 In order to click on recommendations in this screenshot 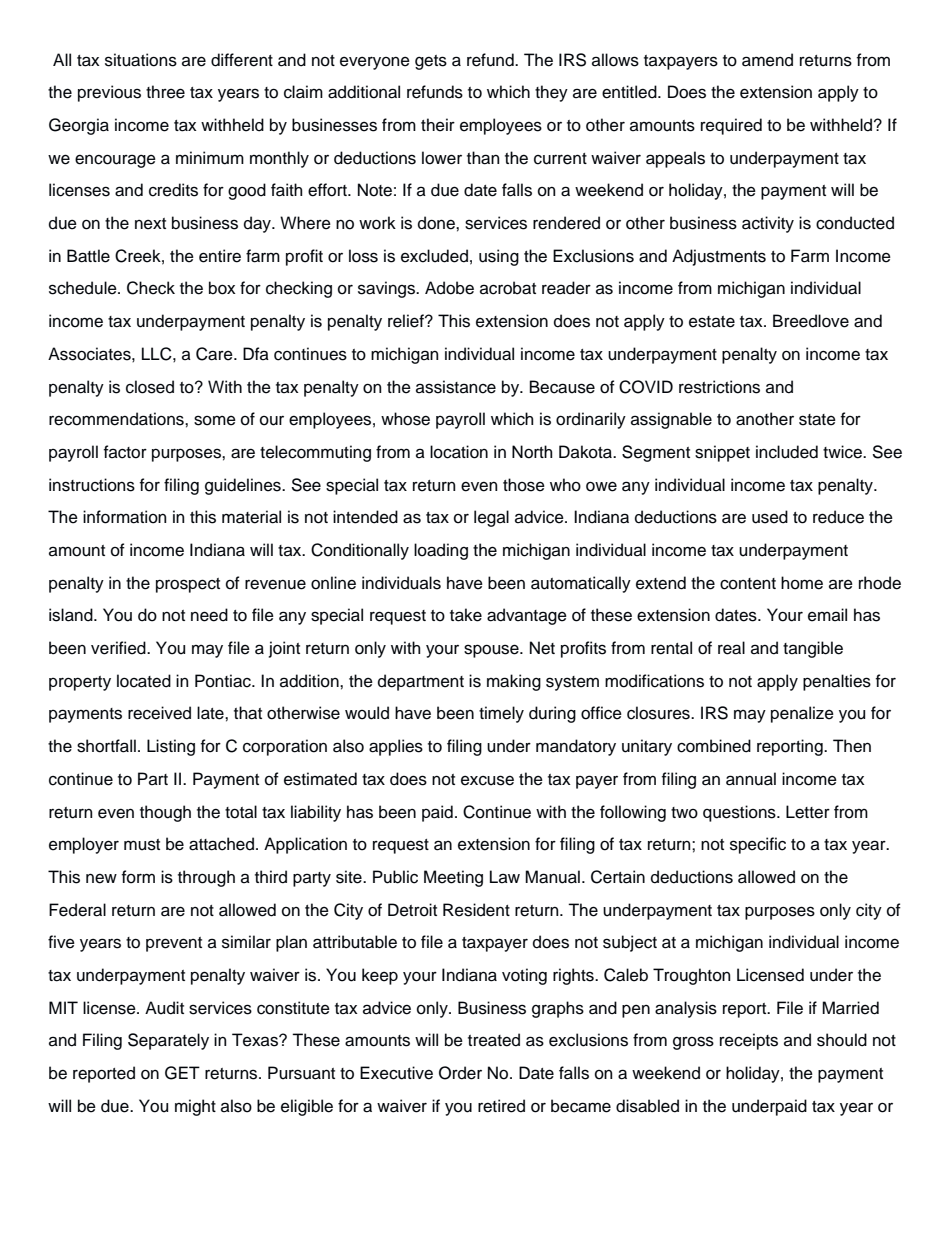, I will do `click(117, 419)`.
